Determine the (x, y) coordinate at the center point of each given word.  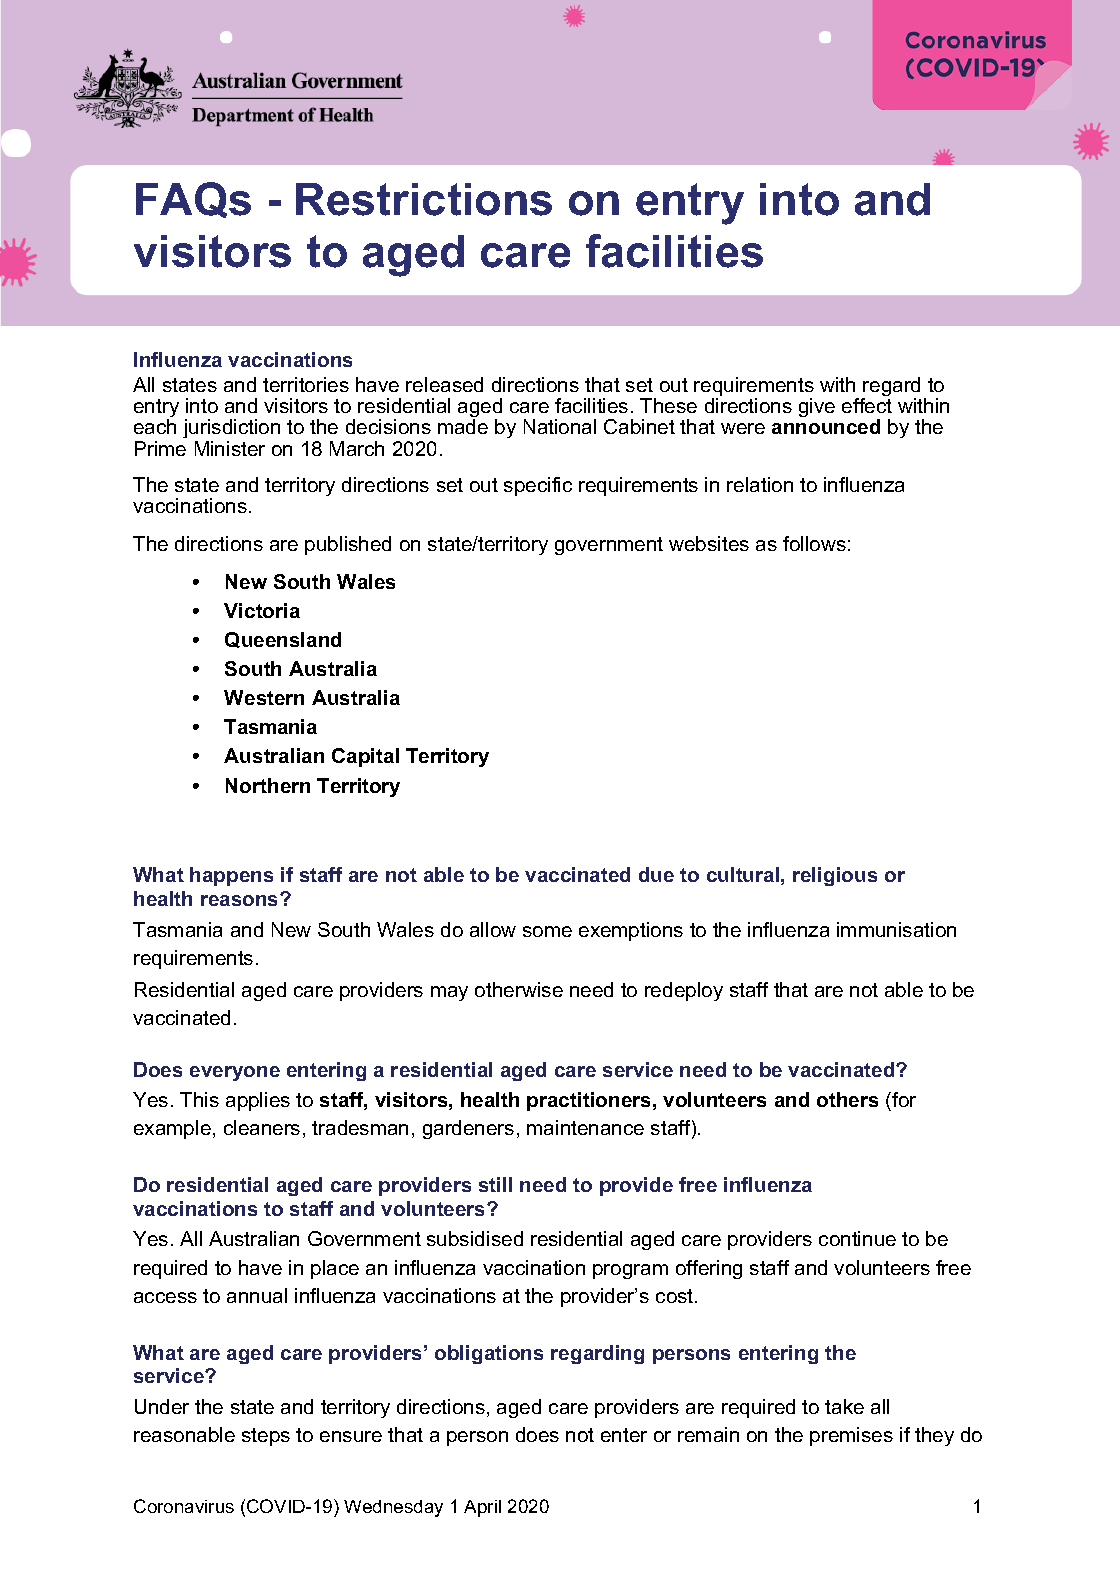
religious (835, 876)
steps (266, 1437)
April (482, 1508)
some (547, 931)
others (847, 1099)
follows (814, 543)
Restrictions (424, 199)
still (495, 1184)
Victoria (262, 610)
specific (538, 486)
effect (867, 405)
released (444, 384)
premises (851, 1436)
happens (231, 876)
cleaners (262, 1127)
